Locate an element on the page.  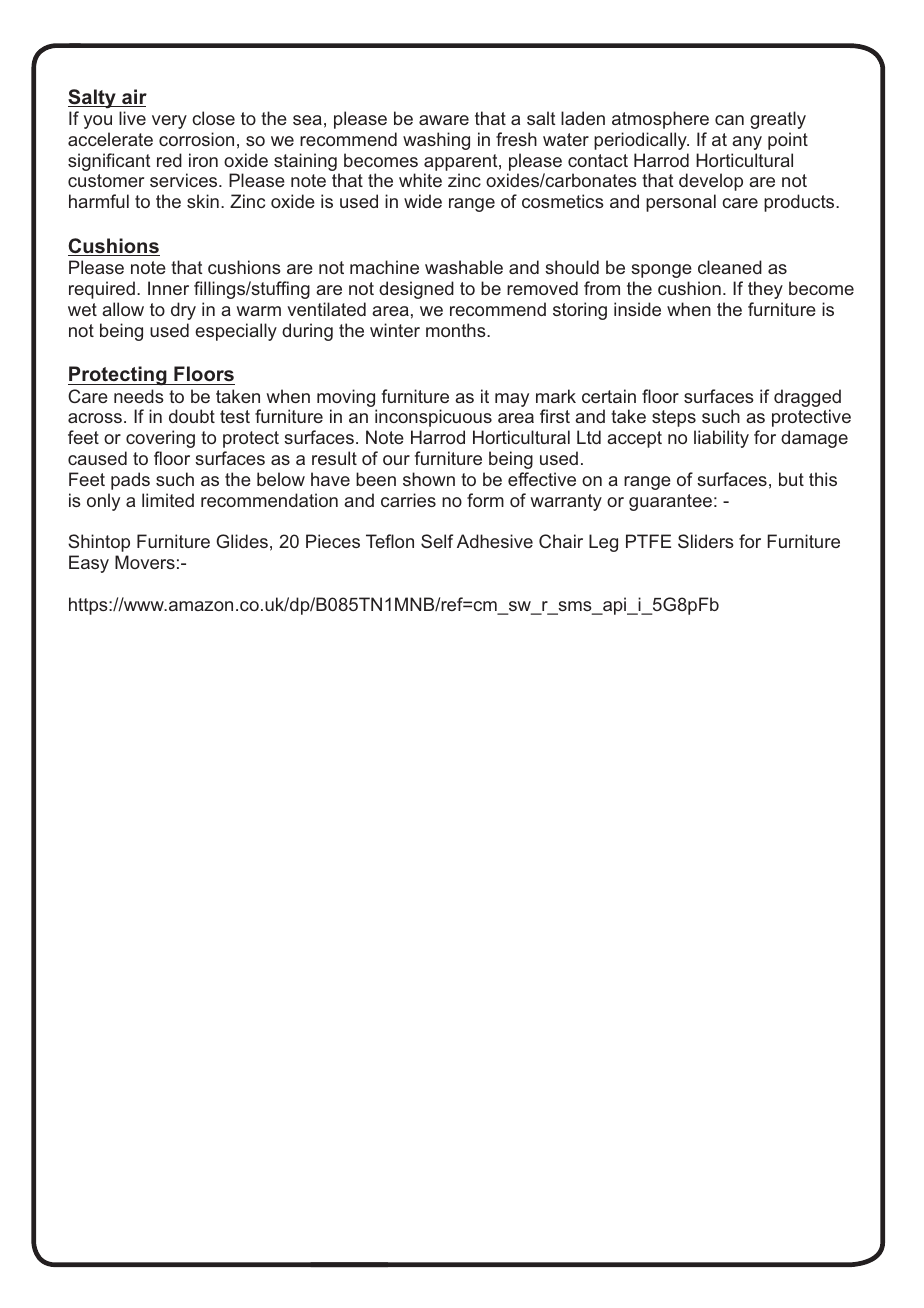
Sliders is located at coordinates (706, 541).
